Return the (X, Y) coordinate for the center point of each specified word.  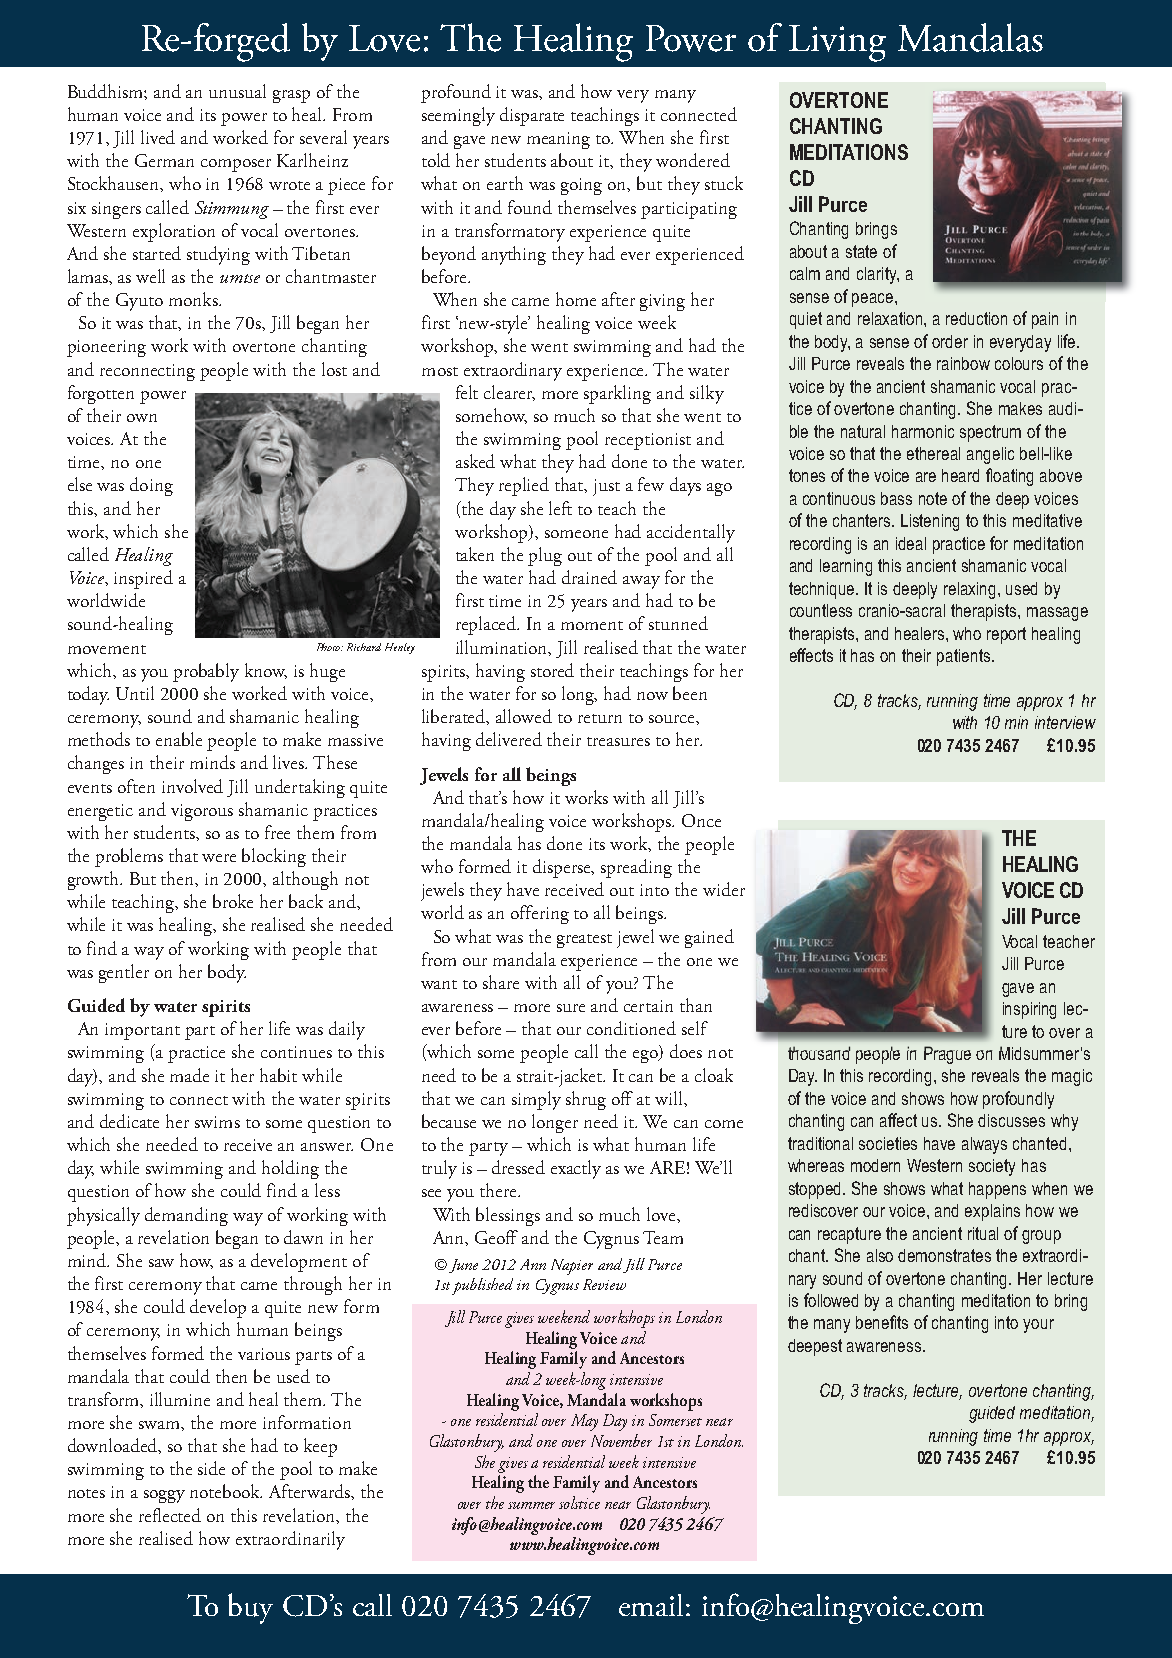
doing (151, 486)
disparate (532, 116)
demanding (186, 1216)
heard (960, 475)
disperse (563, 868)
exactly (576, 1169)
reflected (170, 1515)
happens (997, 1190)
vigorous (202, 812)
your (1038, 1326)
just (606, 487)
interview (1065, 722)
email (653, 1605)
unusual (237, 91)
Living (837, 43)
